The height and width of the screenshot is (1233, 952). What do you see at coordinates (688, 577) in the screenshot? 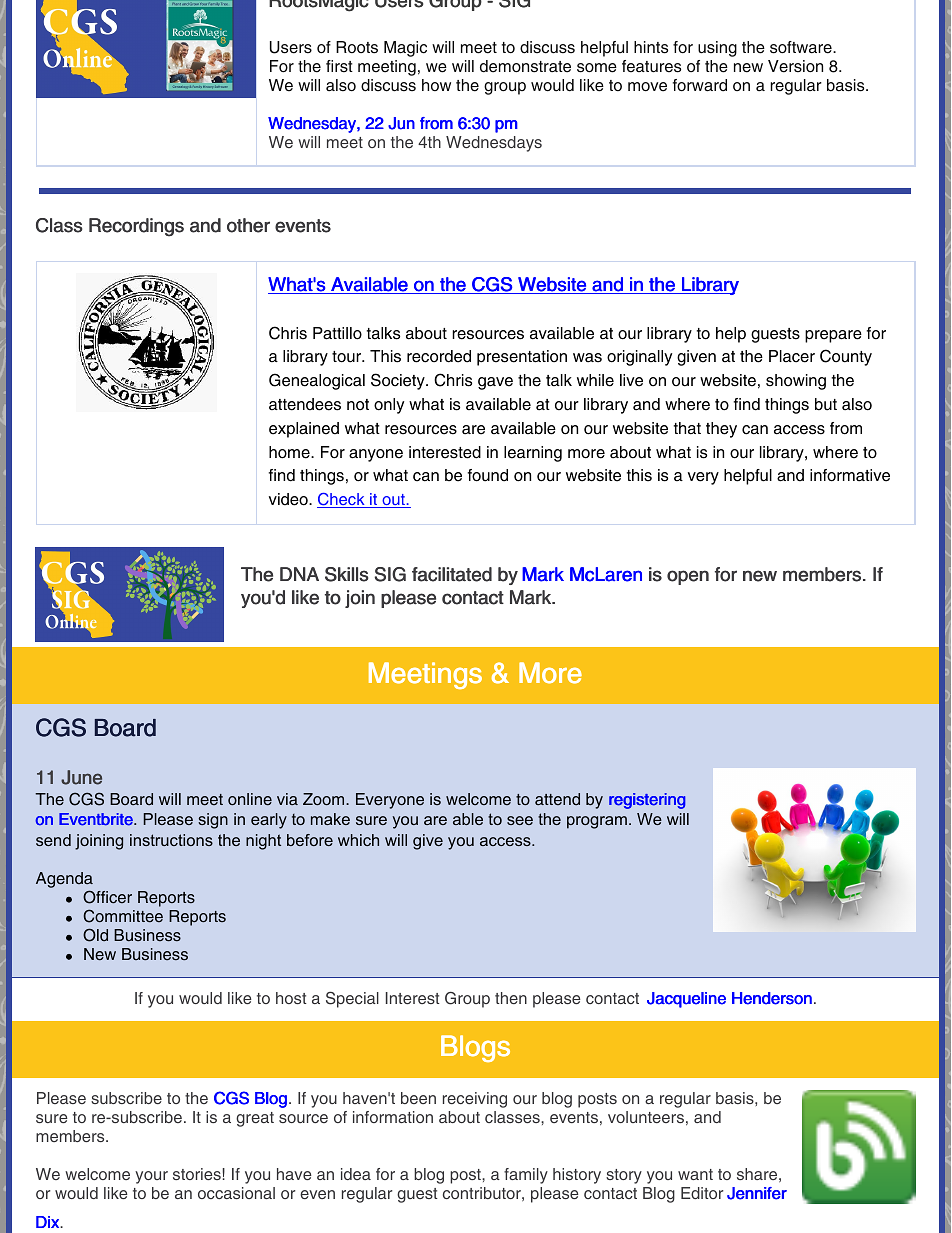
I see `open` at bounding box center [688, 577].
